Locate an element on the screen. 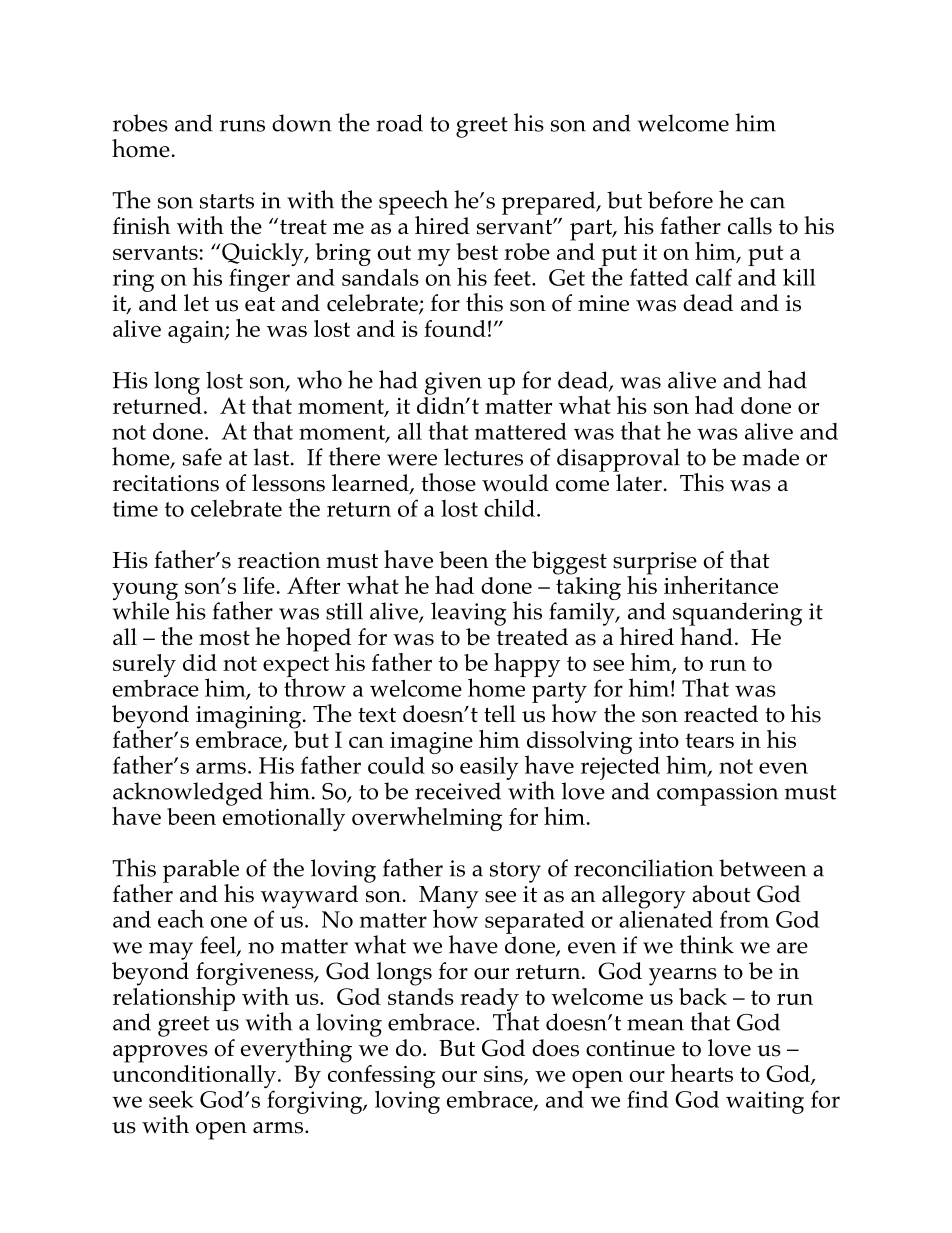 The height and width of the screenshot is (1233, 952). again is located at coordinates (197, 332).
